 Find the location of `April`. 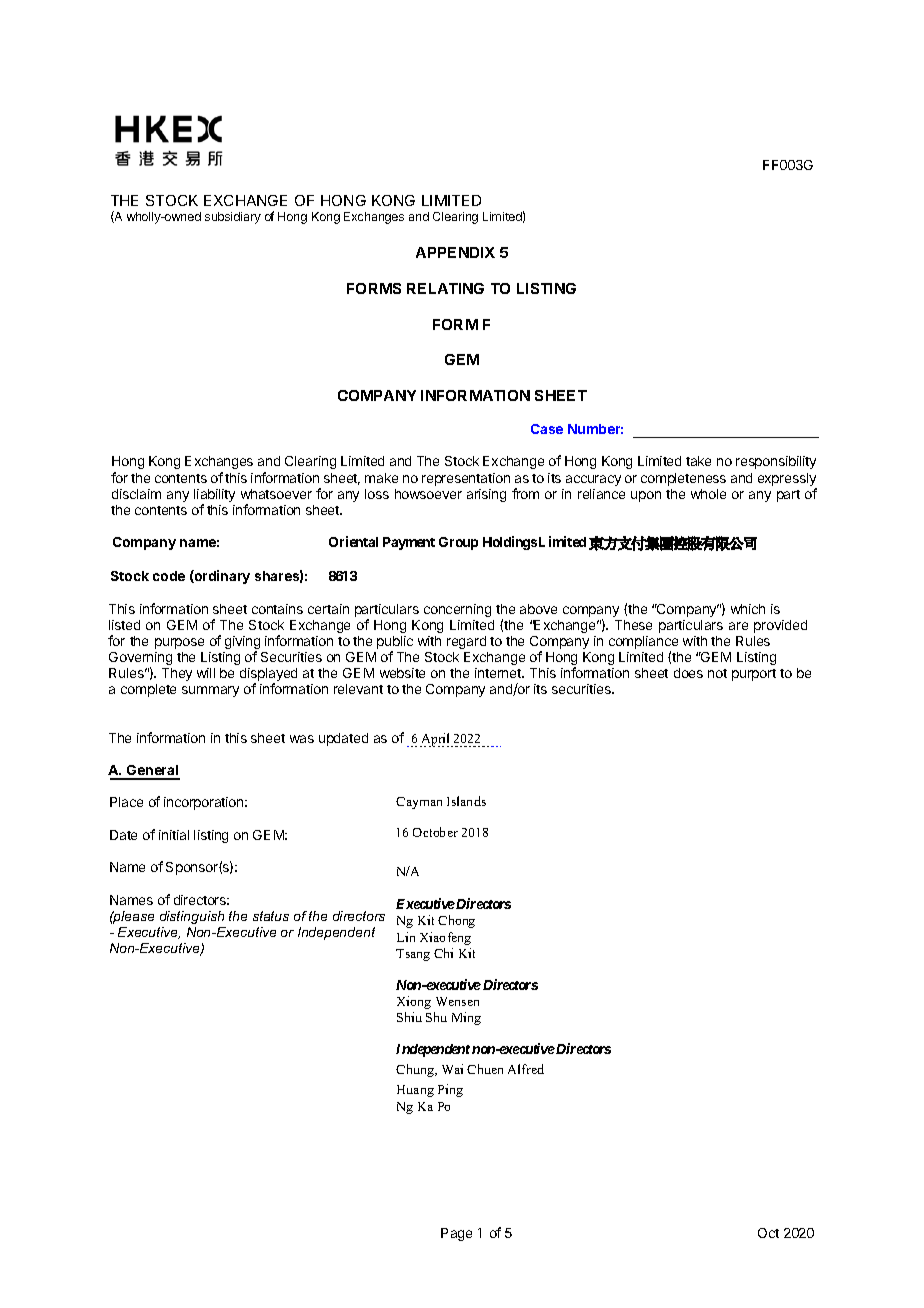

April is located at coordinates (436, 740).
